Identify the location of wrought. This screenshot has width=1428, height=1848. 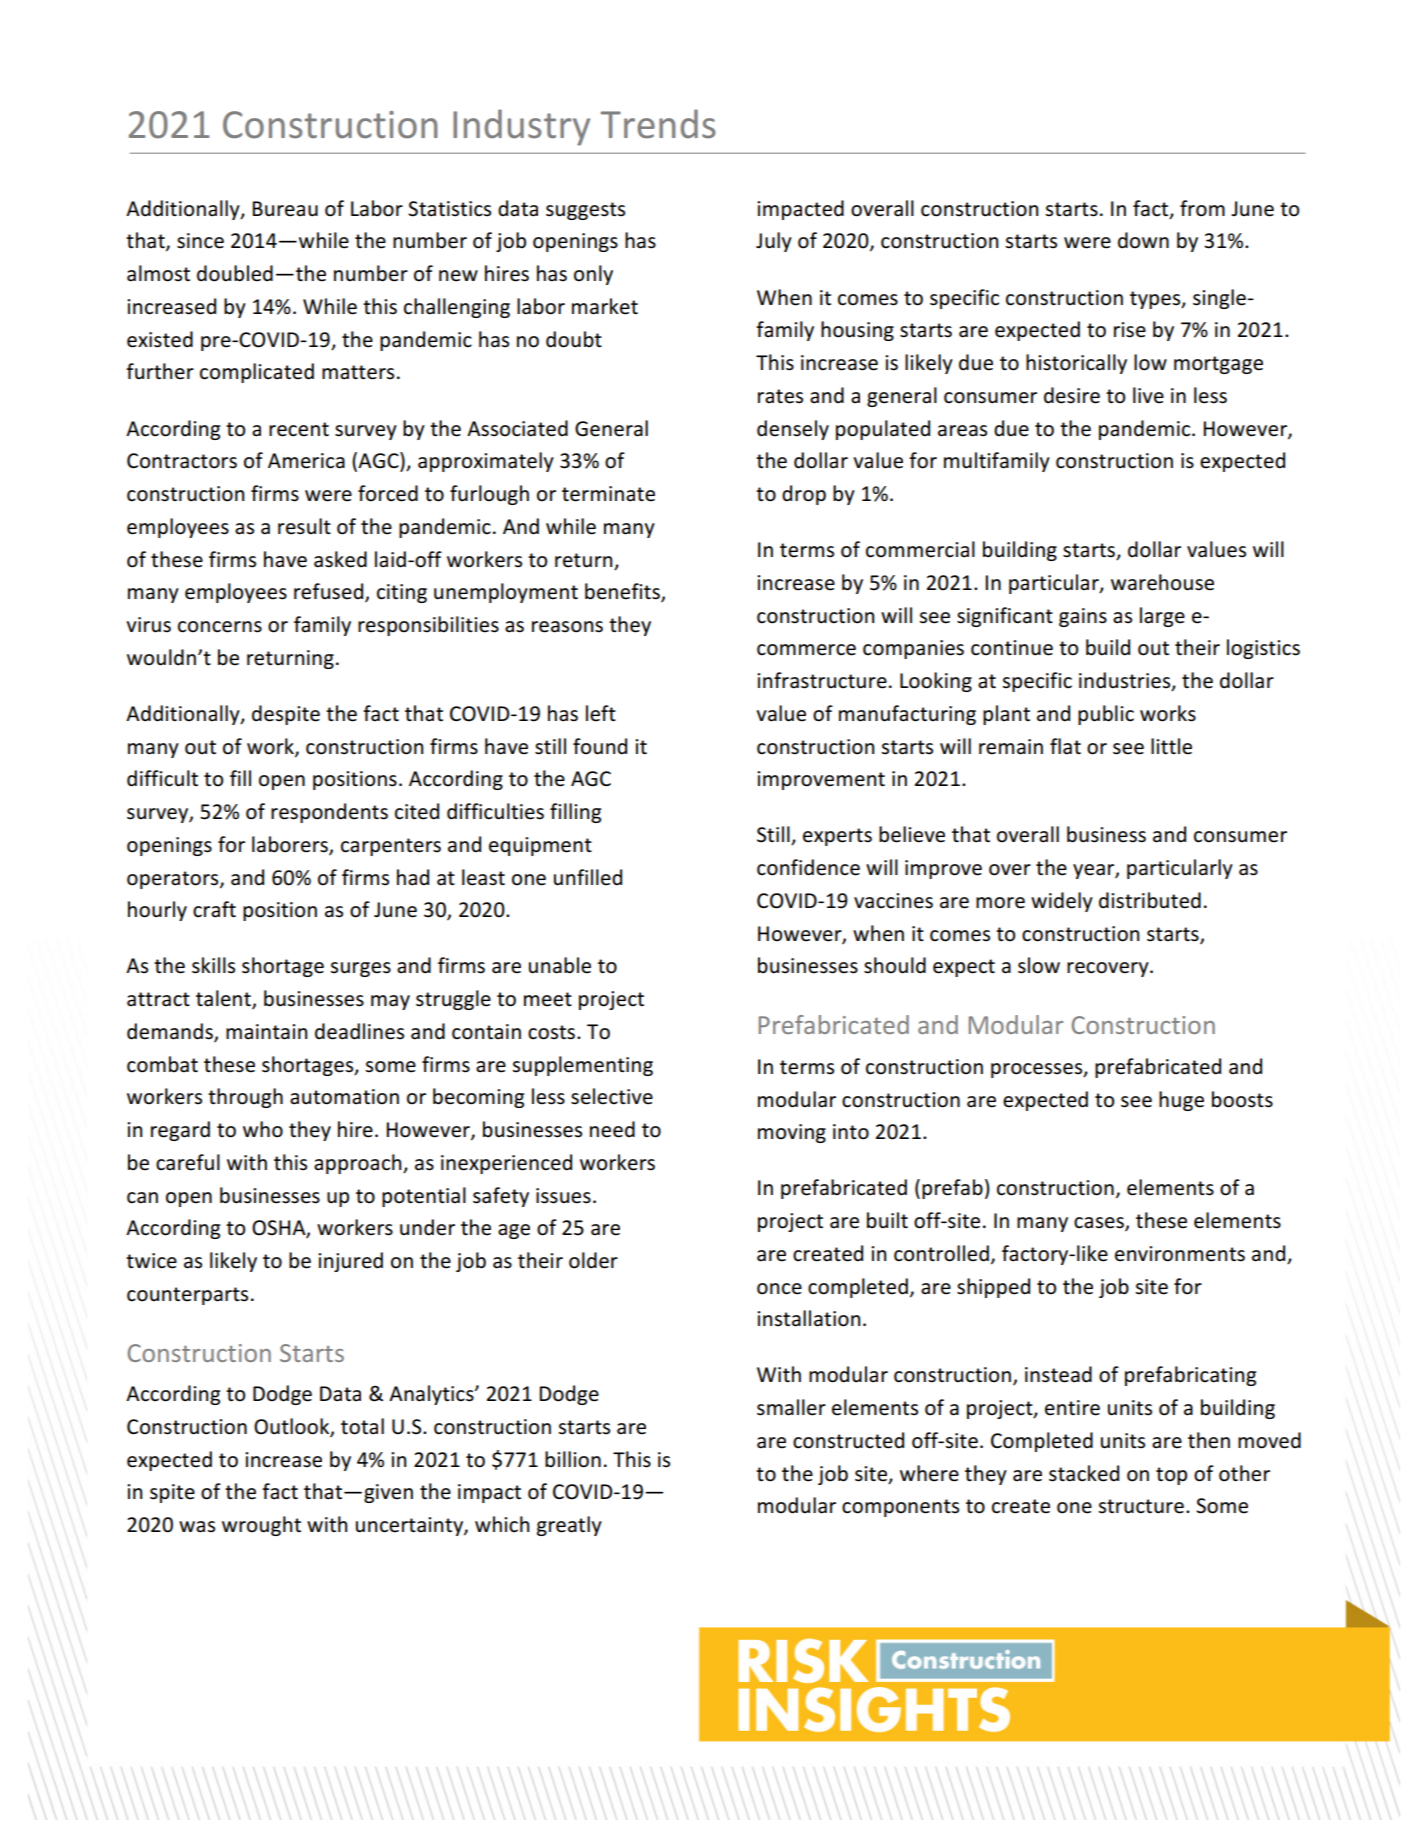
(261, 1526).
